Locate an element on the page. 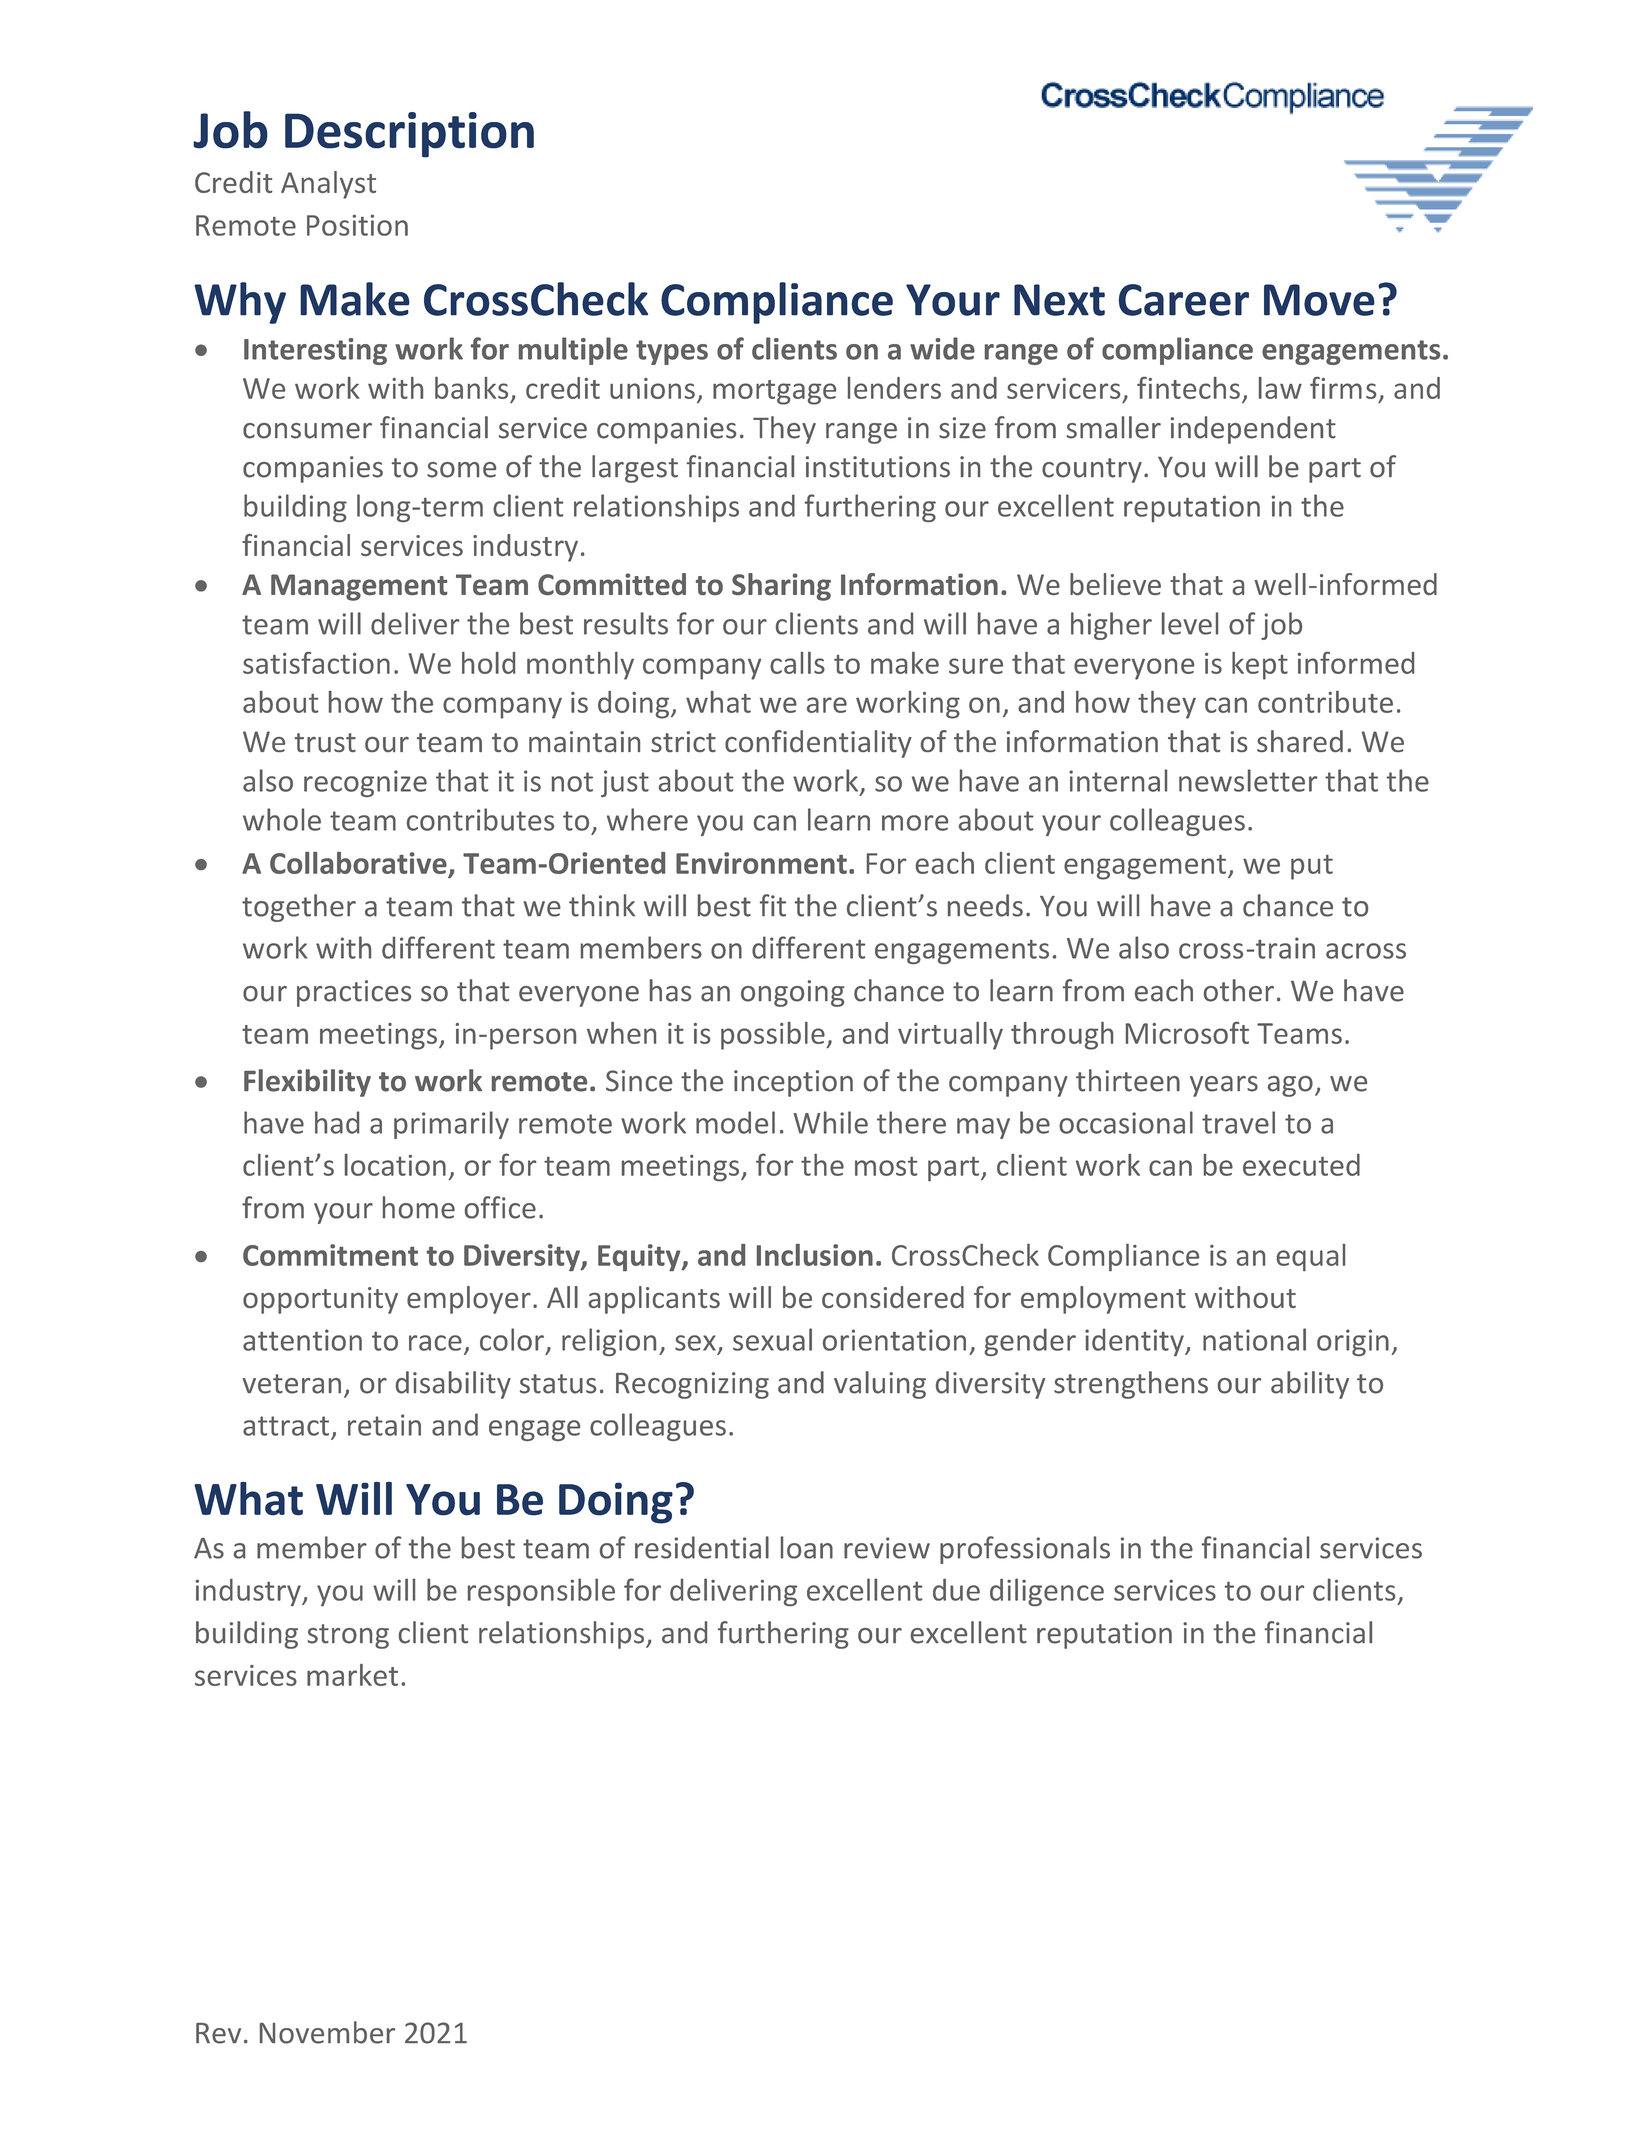 The image size is (1645, 2129). retain is located at coordinates (384, 1425).
